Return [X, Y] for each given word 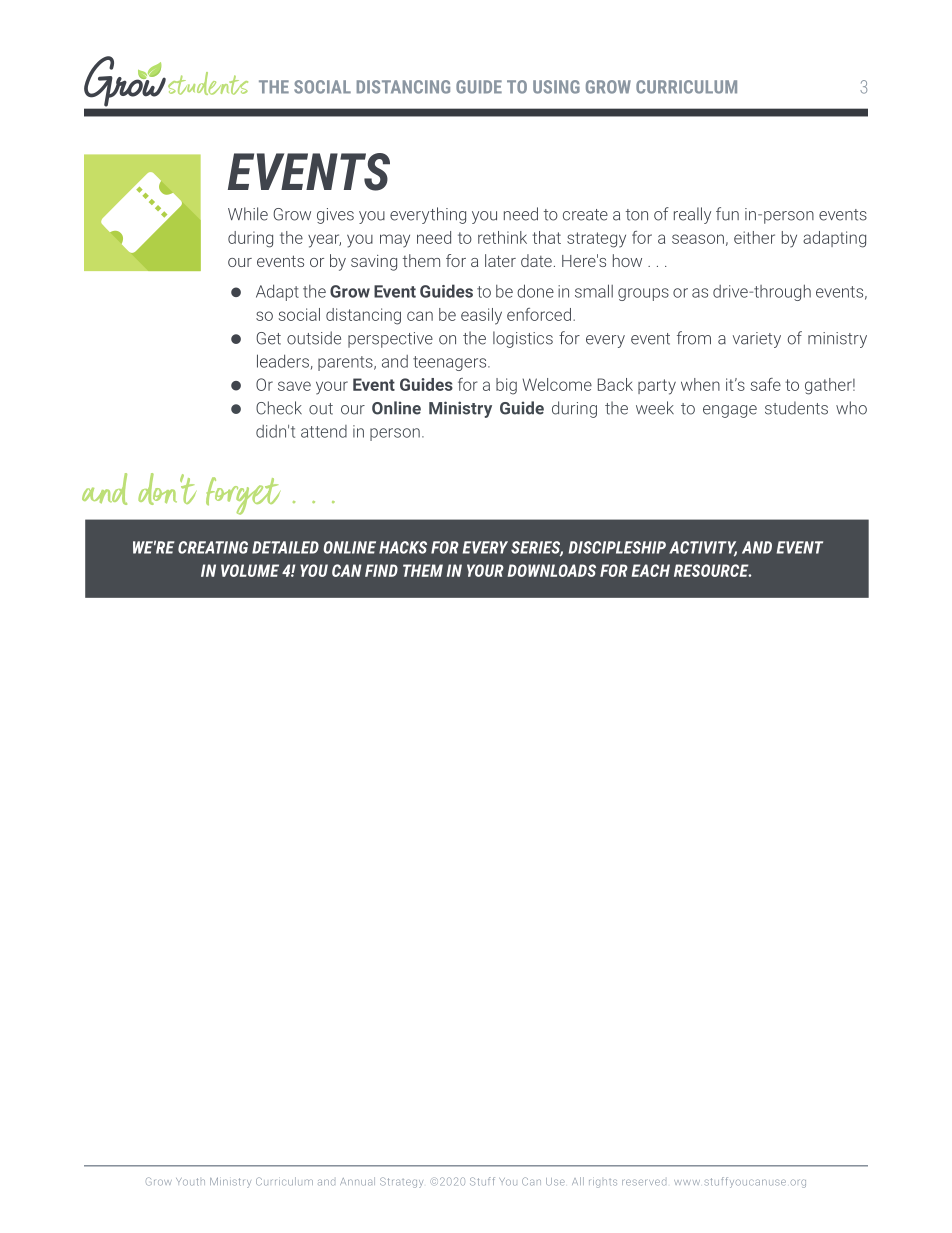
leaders [283, 361]
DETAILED [285, 547]
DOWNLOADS [552, 570]
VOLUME [250, 570]
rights [603, 1183]
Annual [357, 1181]
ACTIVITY [703, 548]
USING [556, 87]
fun [727, 214]
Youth [190, 1182]
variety [757, 340]
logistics [523, 339]
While [248, 214]
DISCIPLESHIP [617, 547]
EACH [651, 570]
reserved [644, 1182]
